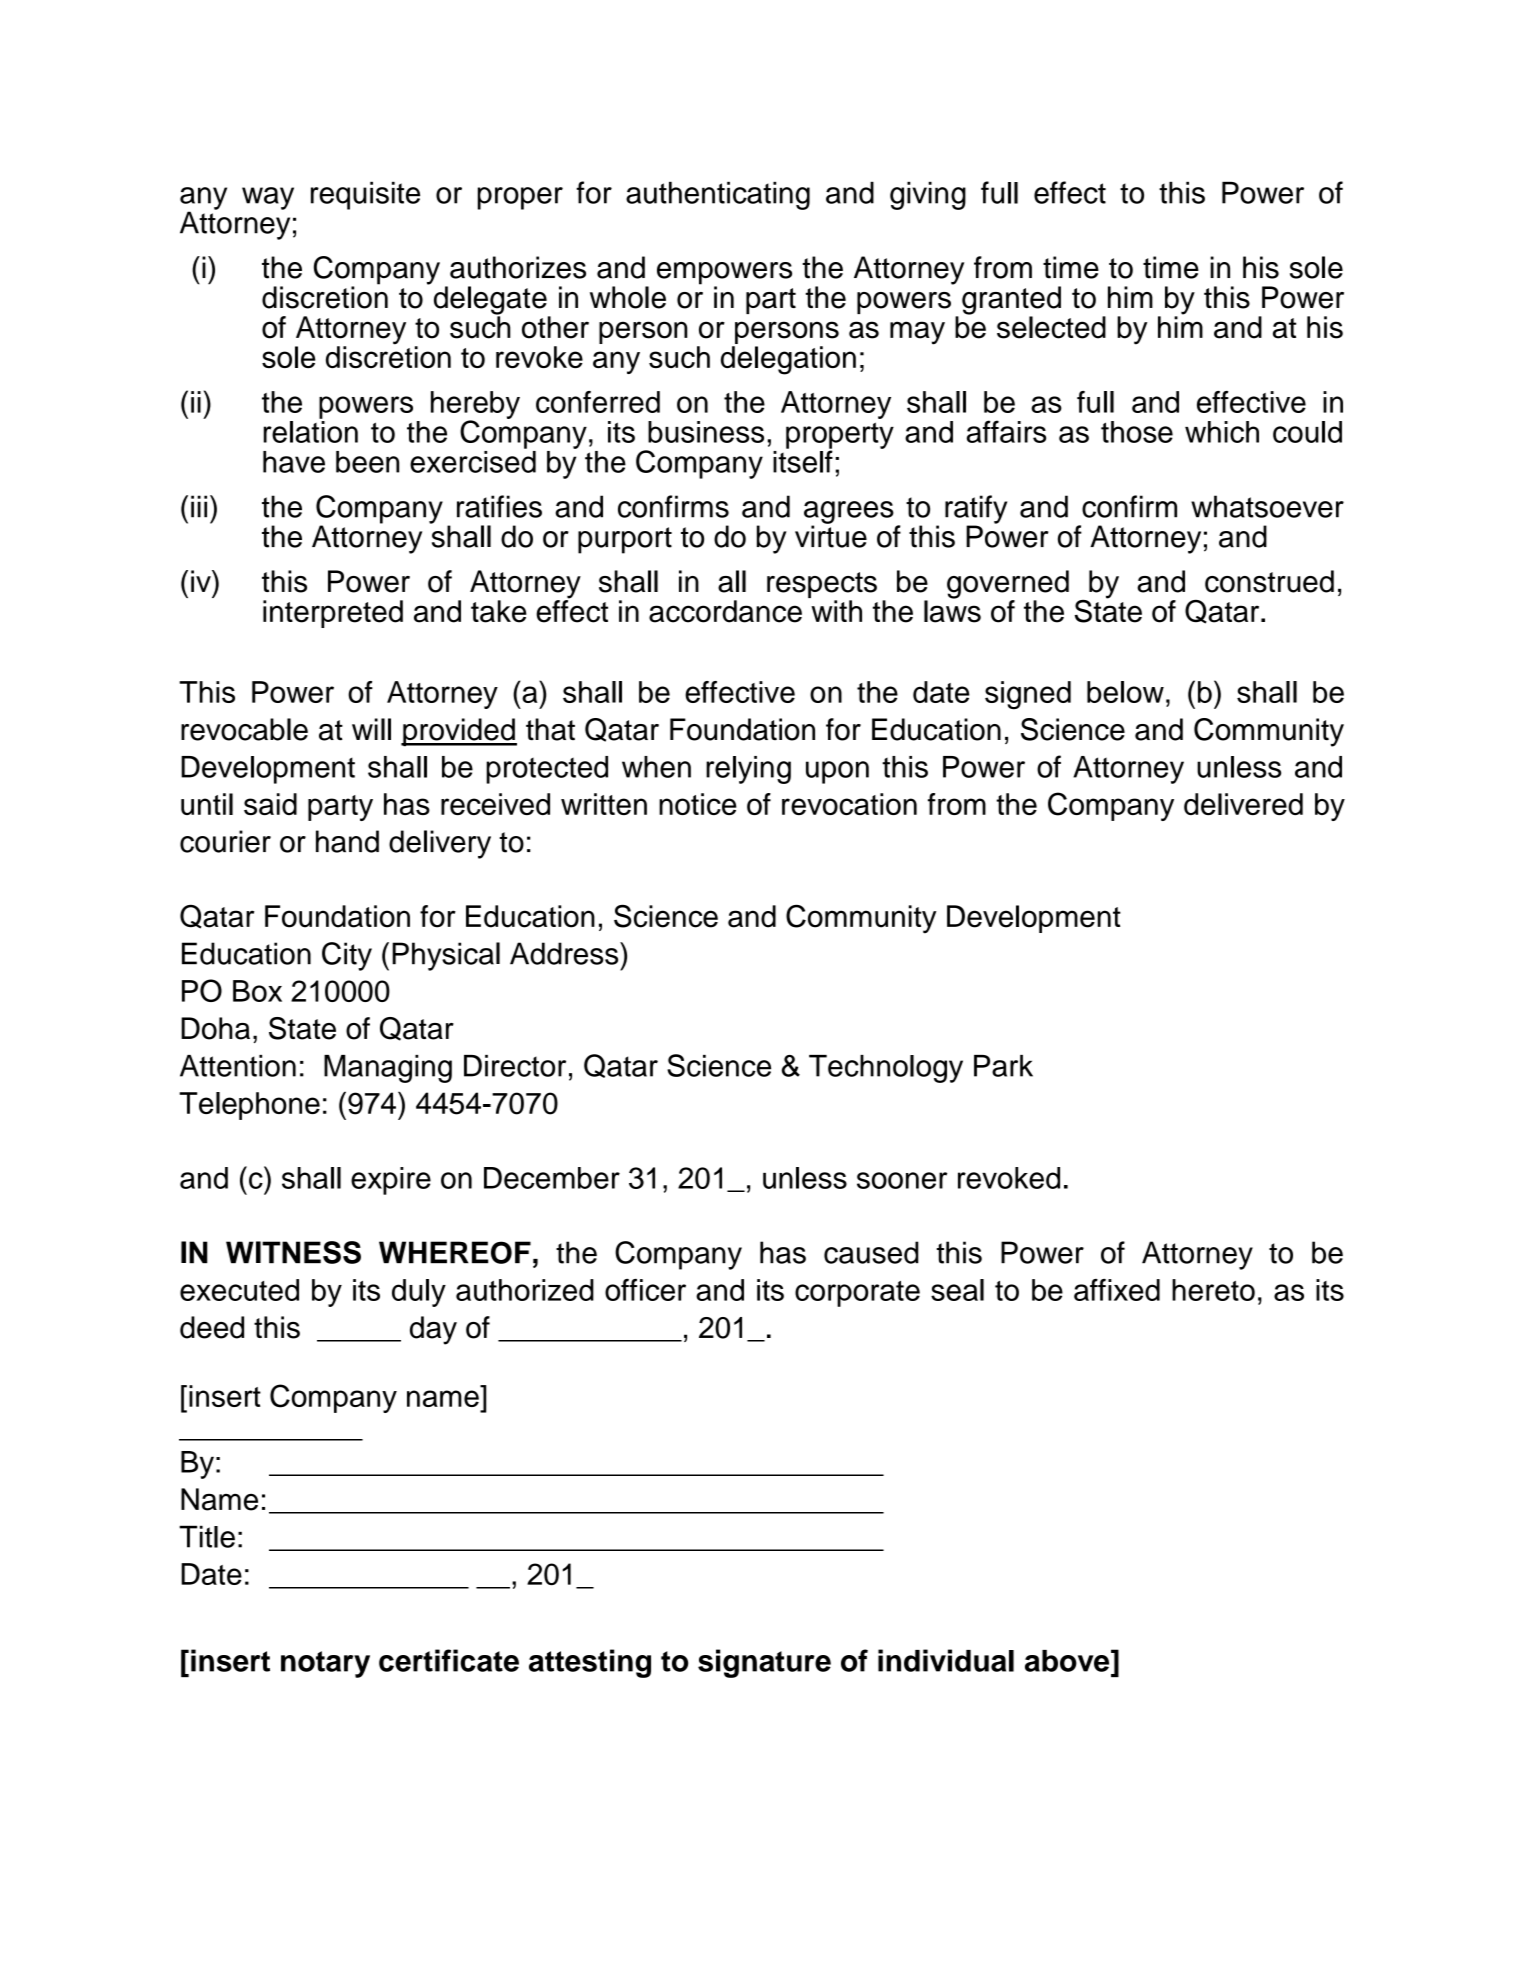 The width and height of the screenshot is (1524, 1973). What do you see at coordinates (1243, 804) in the screenshot?
I see `delivered` at bounding box center [1243, 804].
